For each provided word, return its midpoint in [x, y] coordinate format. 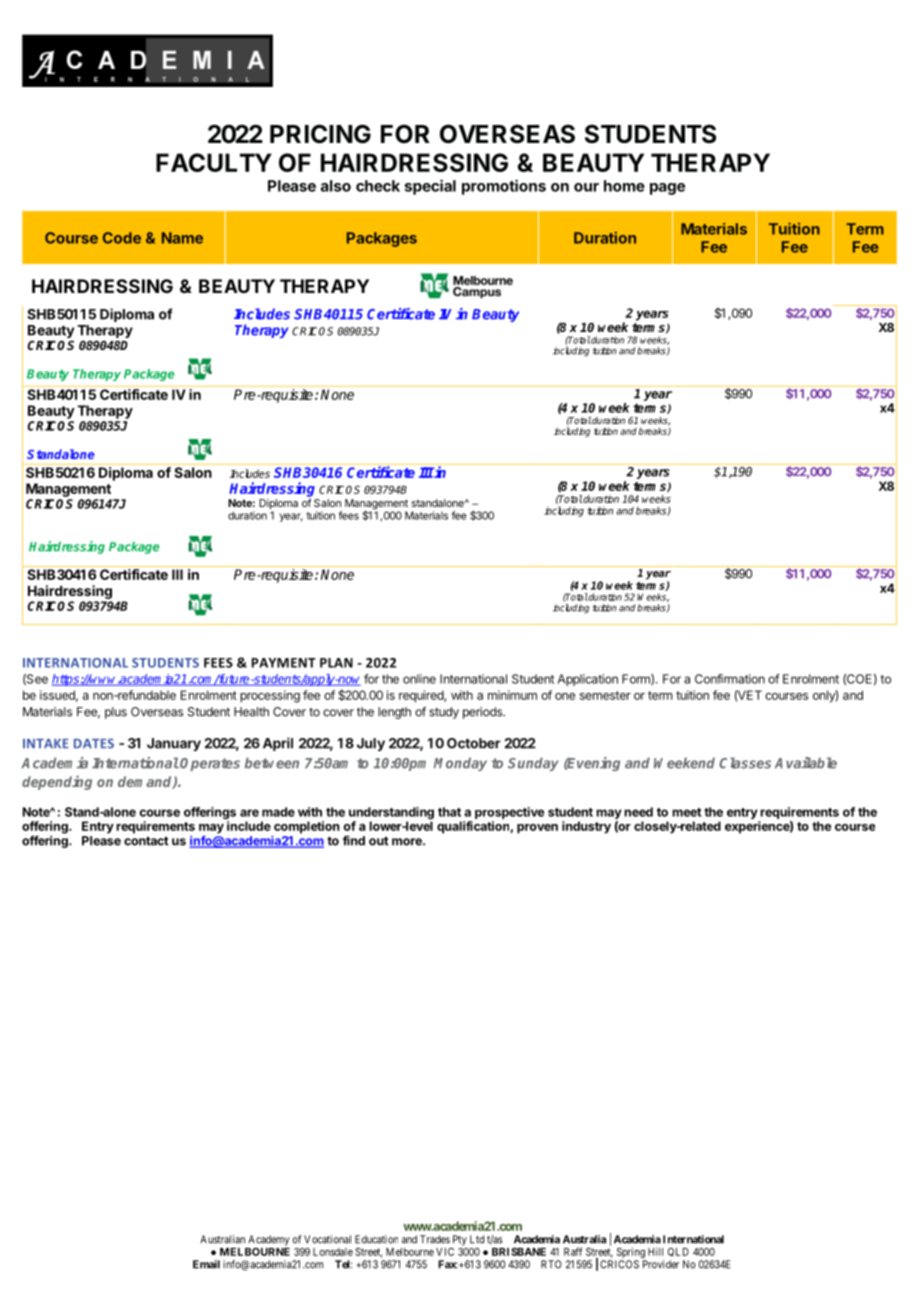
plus [116, 713]
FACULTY [214, 162]
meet [686, 812]
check [378, 186]
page [667, 189]
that [449, 812]
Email [206, 1264]
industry [586, 827]
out [379, 841]
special [430, 187]
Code [122, 238]
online [419, 679]
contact [146, 841]
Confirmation [730, 679]
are [249, 813]
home [624, 186]
